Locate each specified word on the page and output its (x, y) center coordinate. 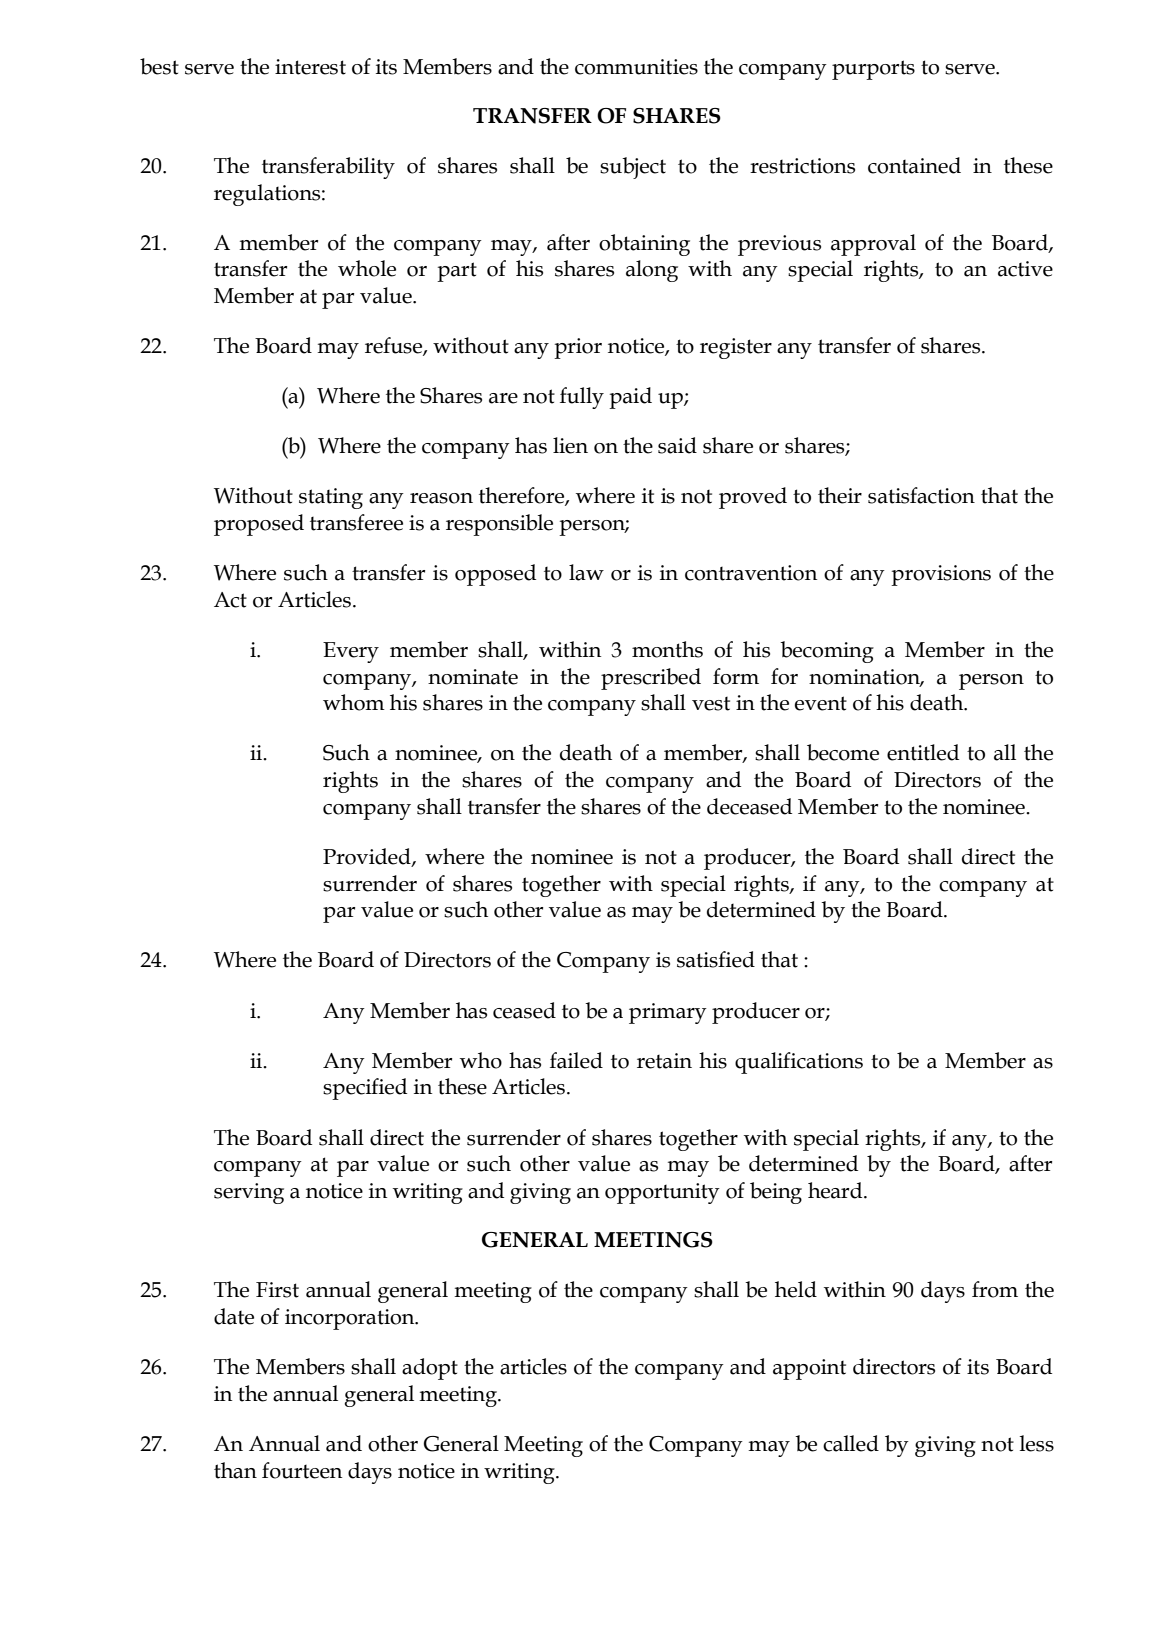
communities (636, 67)
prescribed (651, 679)
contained (914, 165)
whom (354, 702)
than (235, 1470)
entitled (923, 752)
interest (310, 67)
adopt (430, 1369)
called (851, 1443)
